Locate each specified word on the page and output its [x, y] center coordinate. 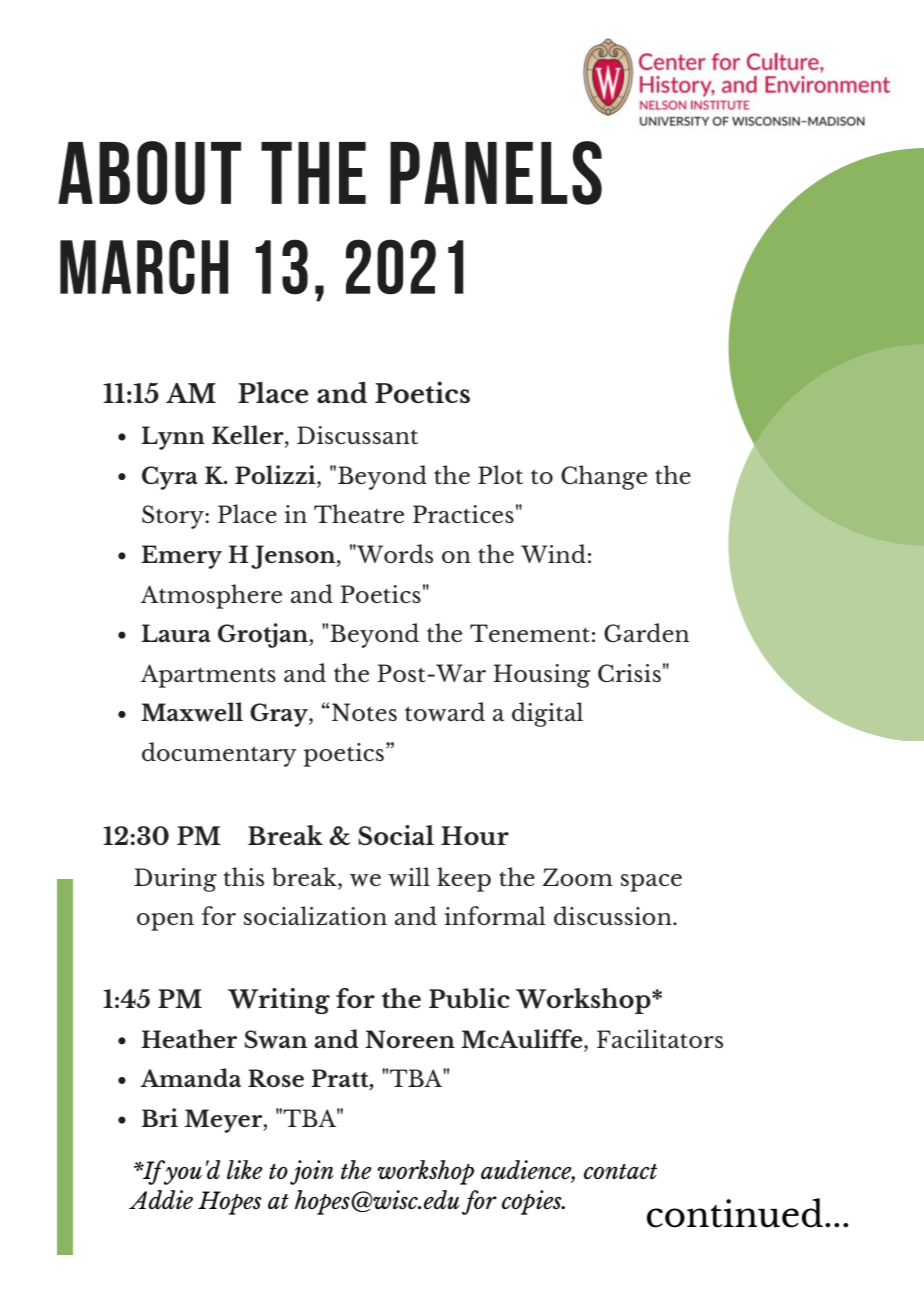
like [245, 1169]
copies [533, 1202]
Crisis [629, 673]
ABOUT [149, 173]
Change [604, 477]
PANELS [496, 173]
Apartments [208, 676]
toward [445, 711]
